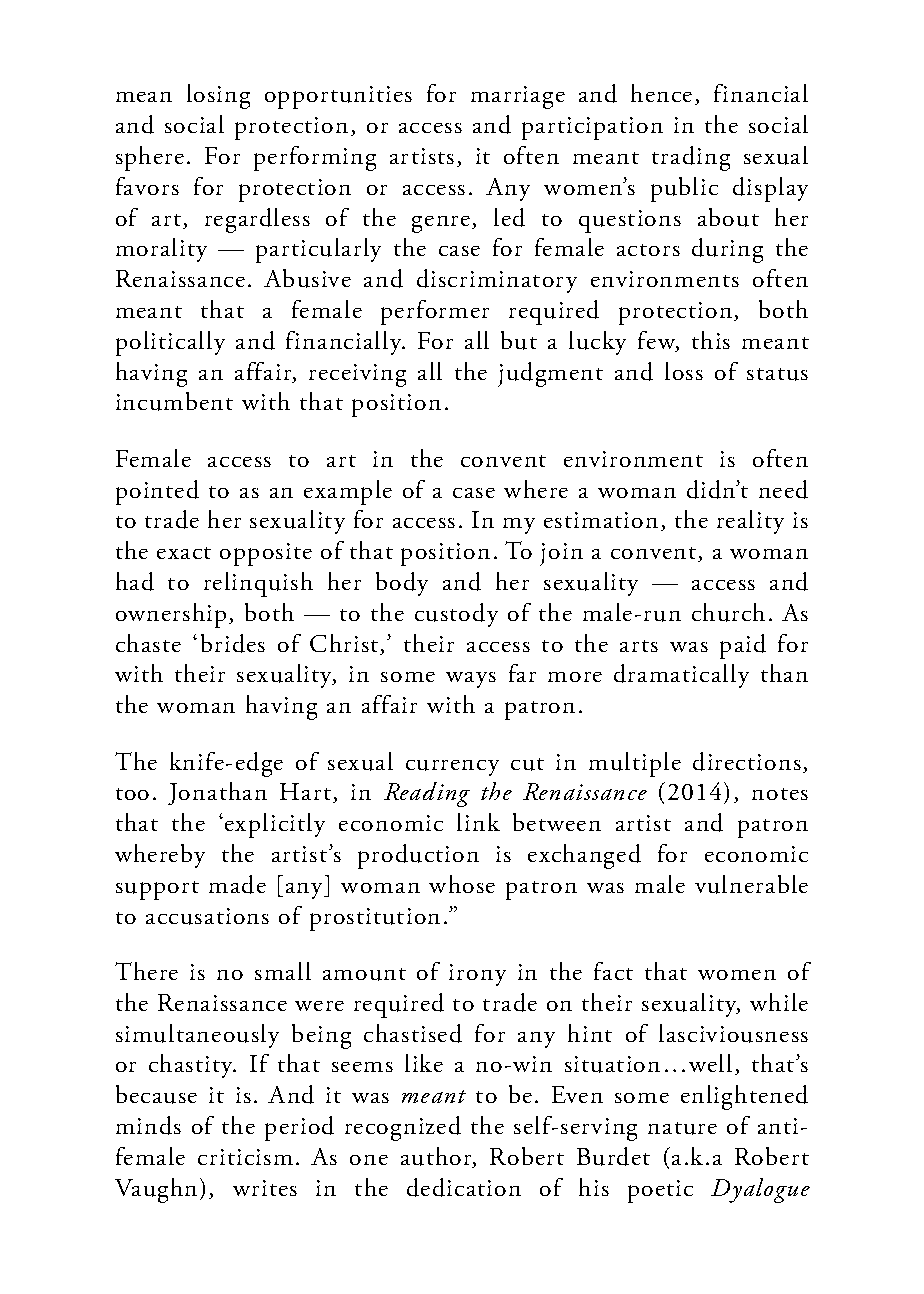 The width and height of the image is (924, 1294). I want to click on custody, so click(456, 615).
